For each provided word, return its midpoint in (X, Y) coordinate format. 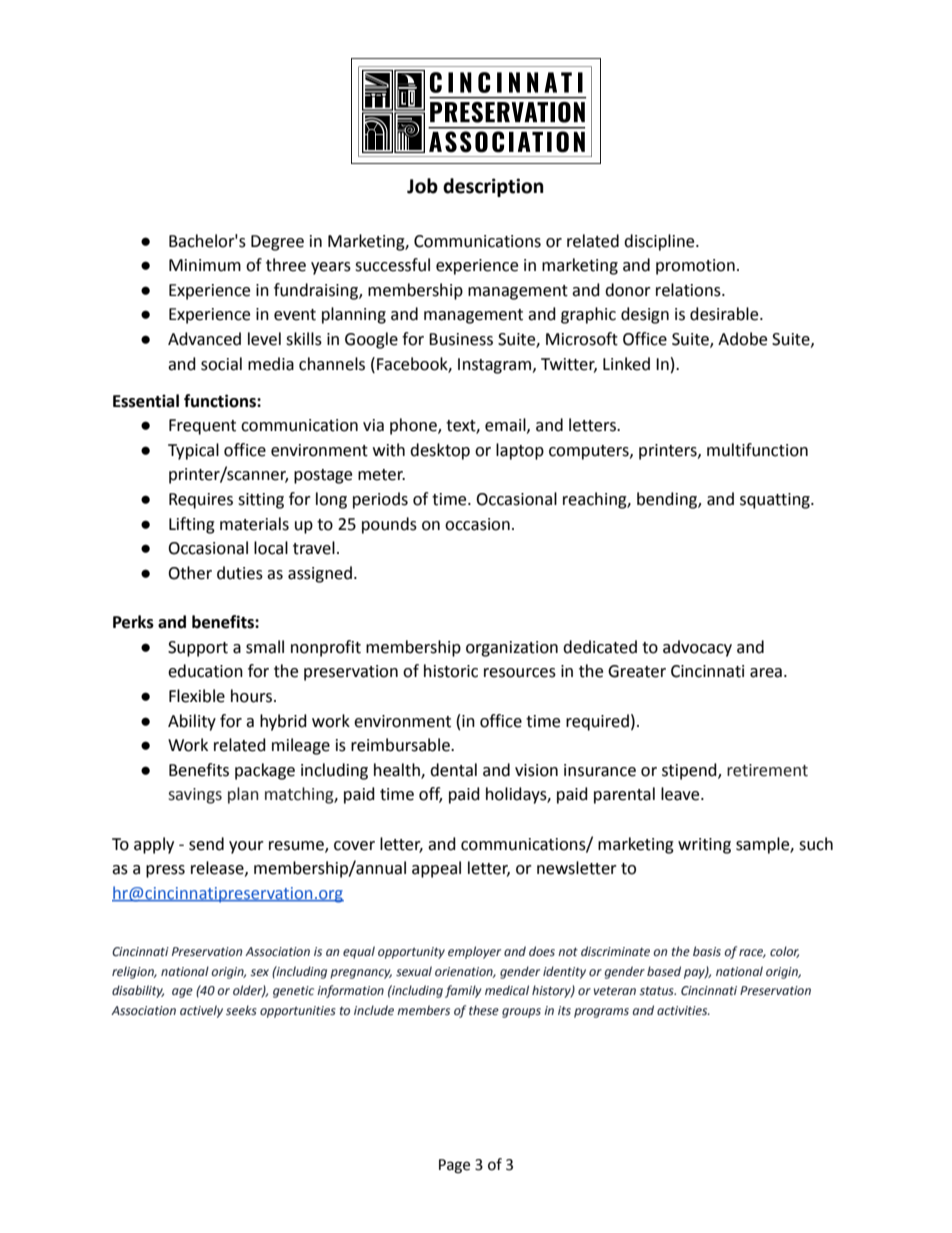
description (493, 187)
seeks (241, 1010)
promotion (695, 267)
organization (512, 649)
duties (240, 573)
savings (195, 796)
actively (201, 1011)
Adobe (742, 339)
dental (453, 770)
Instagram (496, 366)
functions (221, 401)
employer (474, 952)
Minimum (205, 265)
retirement (767, 770)
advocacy (697, 648)
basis (707, 951)
